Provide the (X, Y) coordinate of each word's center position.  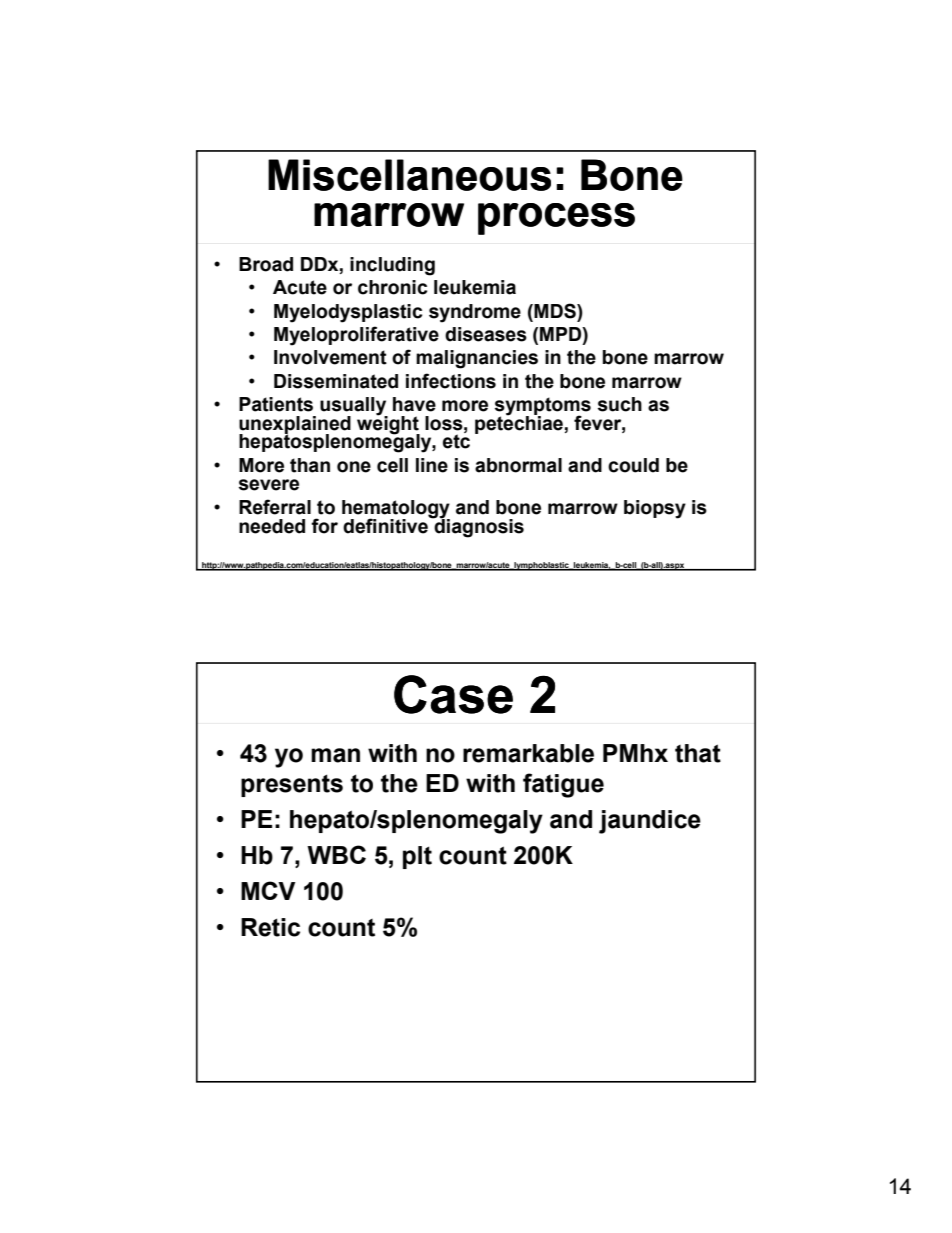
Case (453, 694)
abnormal (518, 465)
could (633, 465)
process (556, 219)
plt (417, 857)
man (335, 755)
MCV (268, 890)
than (310, 465)
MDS (555, 311)
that (698, 753)
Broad (266, 264)
